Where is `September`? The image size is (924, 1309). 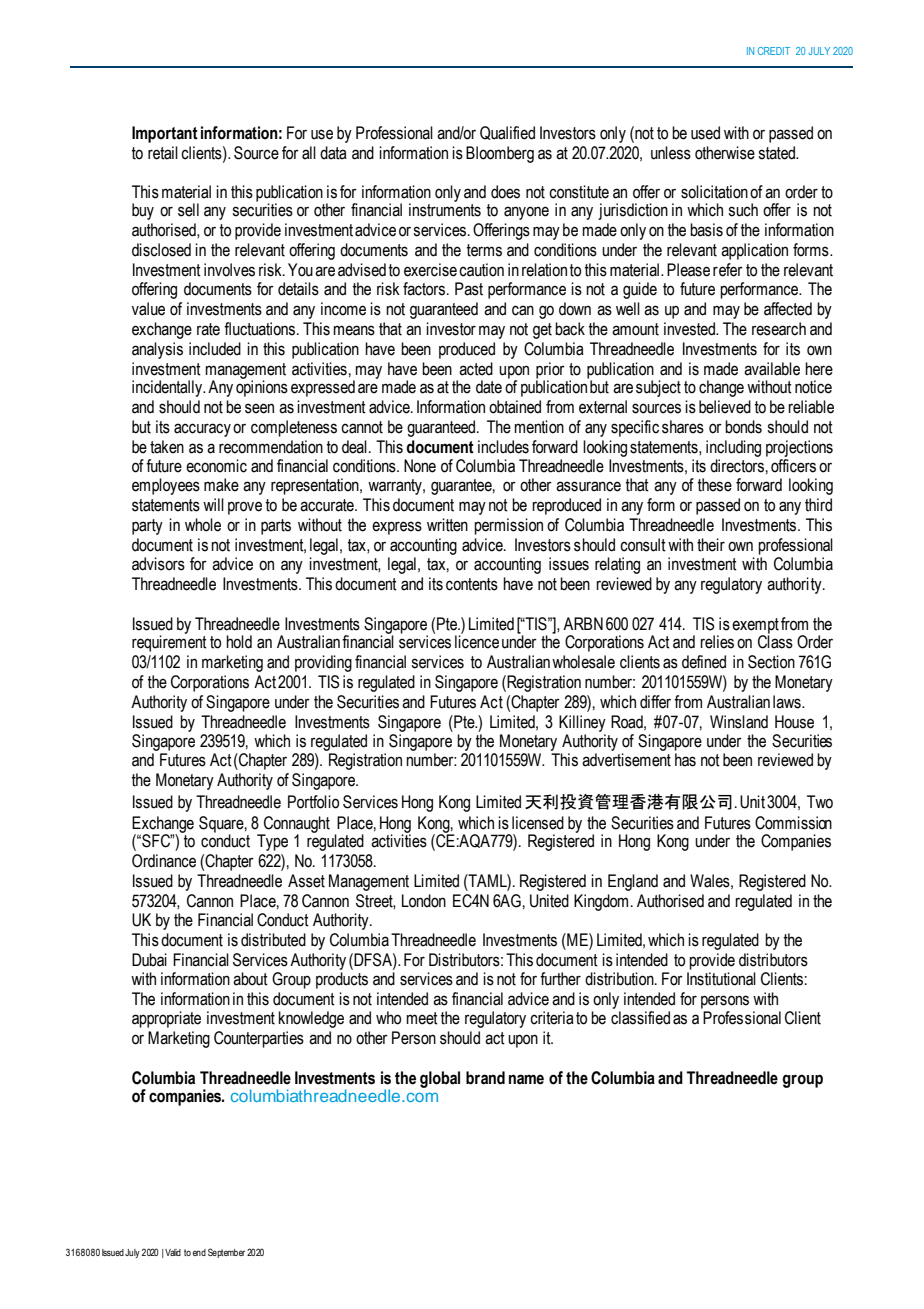
September is located at coordinates (226, 1253).
